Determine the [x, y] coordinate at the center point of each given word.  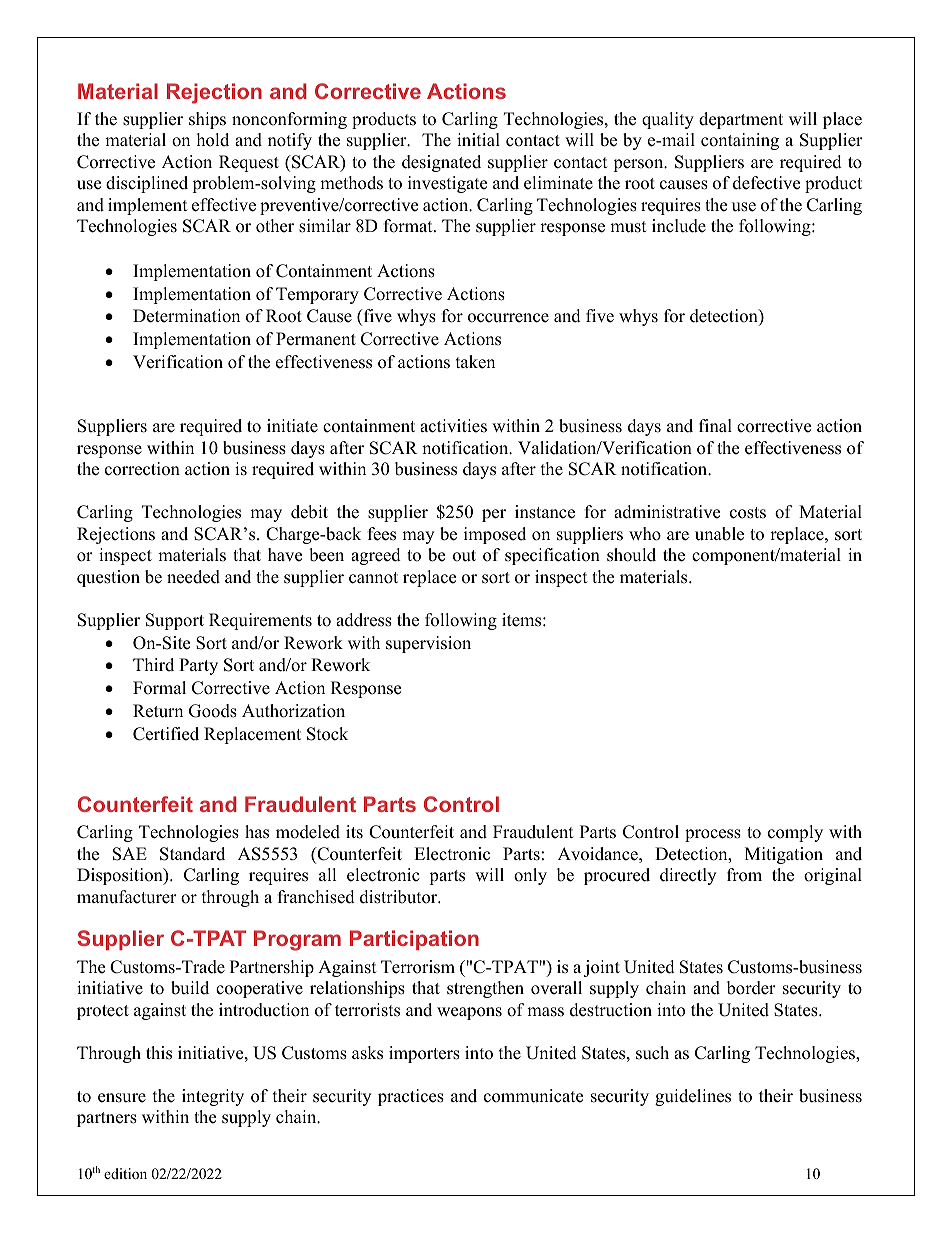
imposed [495, 535]
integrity [213, 1097]
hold [213, 140]
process [713, 835]
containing [740, 141]
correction [142, 469]
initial [478, 139]
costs [748, 513]
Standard [192, 854]
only [530, 876]
